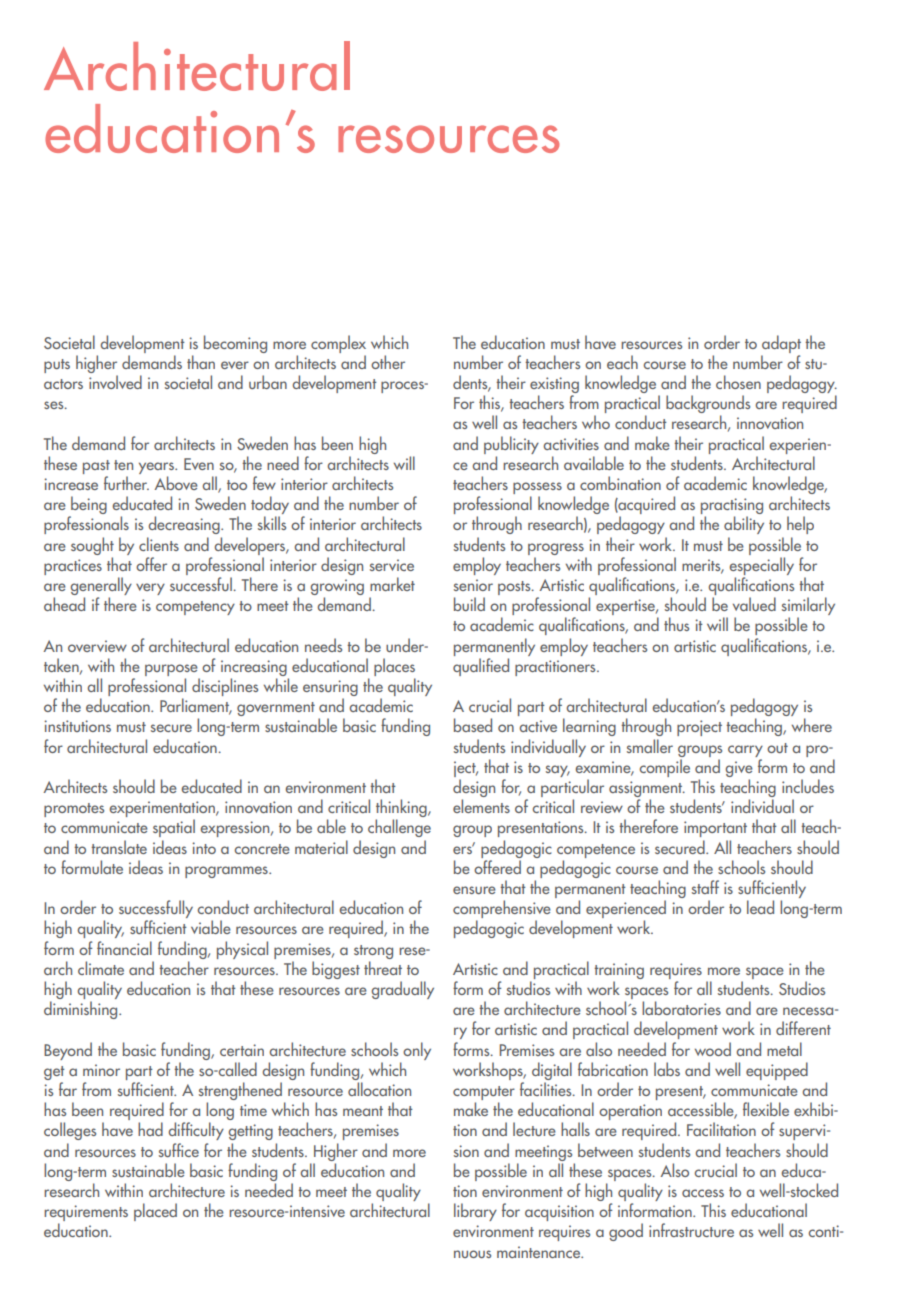 Image resolution: width=924 pixels, height=1308 pixels. Describe the element at coordinates (155, 1212) in the page. I see `placed` at that location.
